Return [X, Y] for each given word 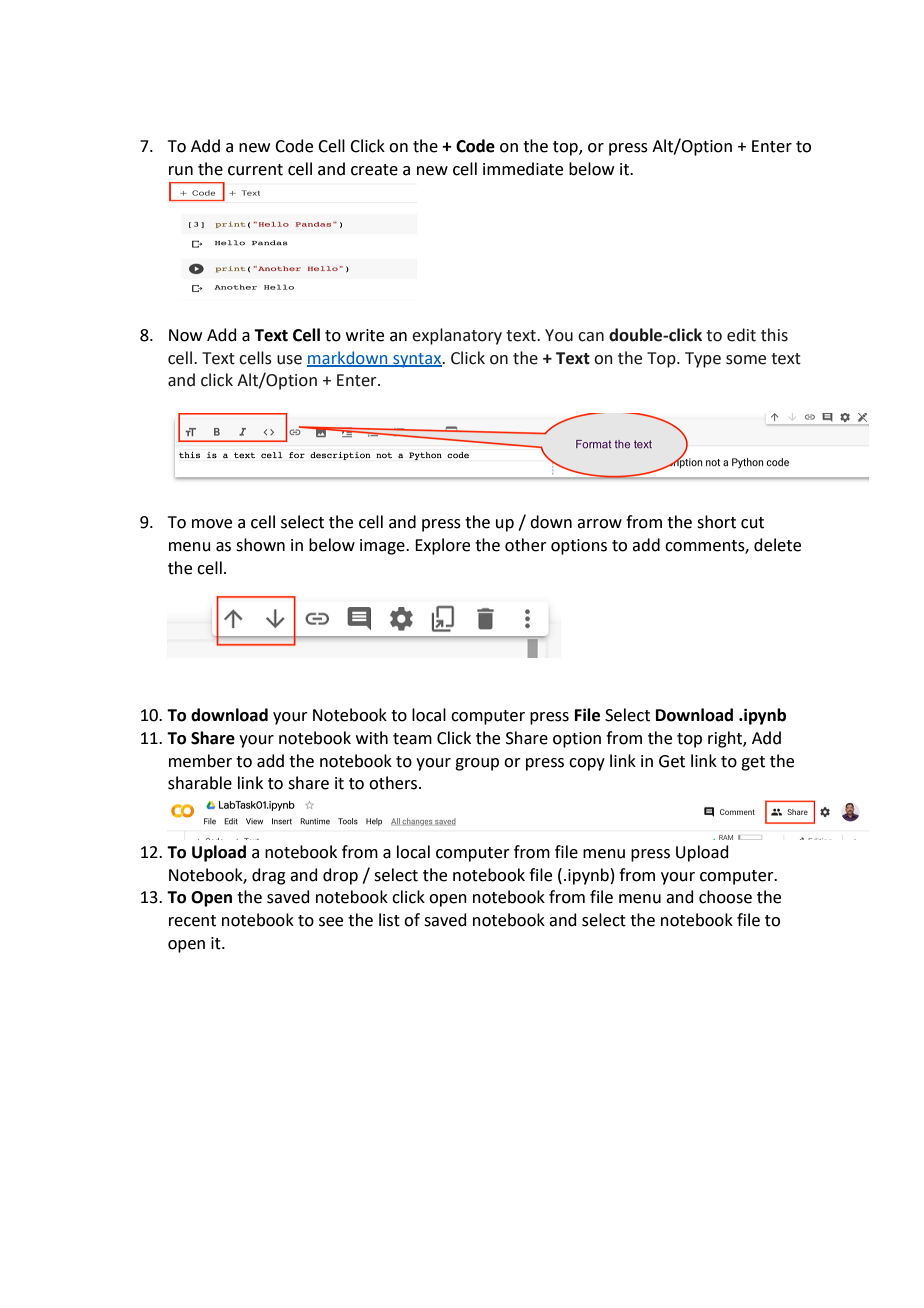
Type [703, 360]
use [289, 360]
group [477, 764]
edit [741, 335]
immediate [523, 169]
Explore [442, 546]
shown [260, 545]
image [383, 547]
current [255, 170]
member [200, 761]
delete [777, 545]
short [716, 522]
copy [587, 764]
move [212, 524]
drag [269, 876]
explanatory [457, 336]
